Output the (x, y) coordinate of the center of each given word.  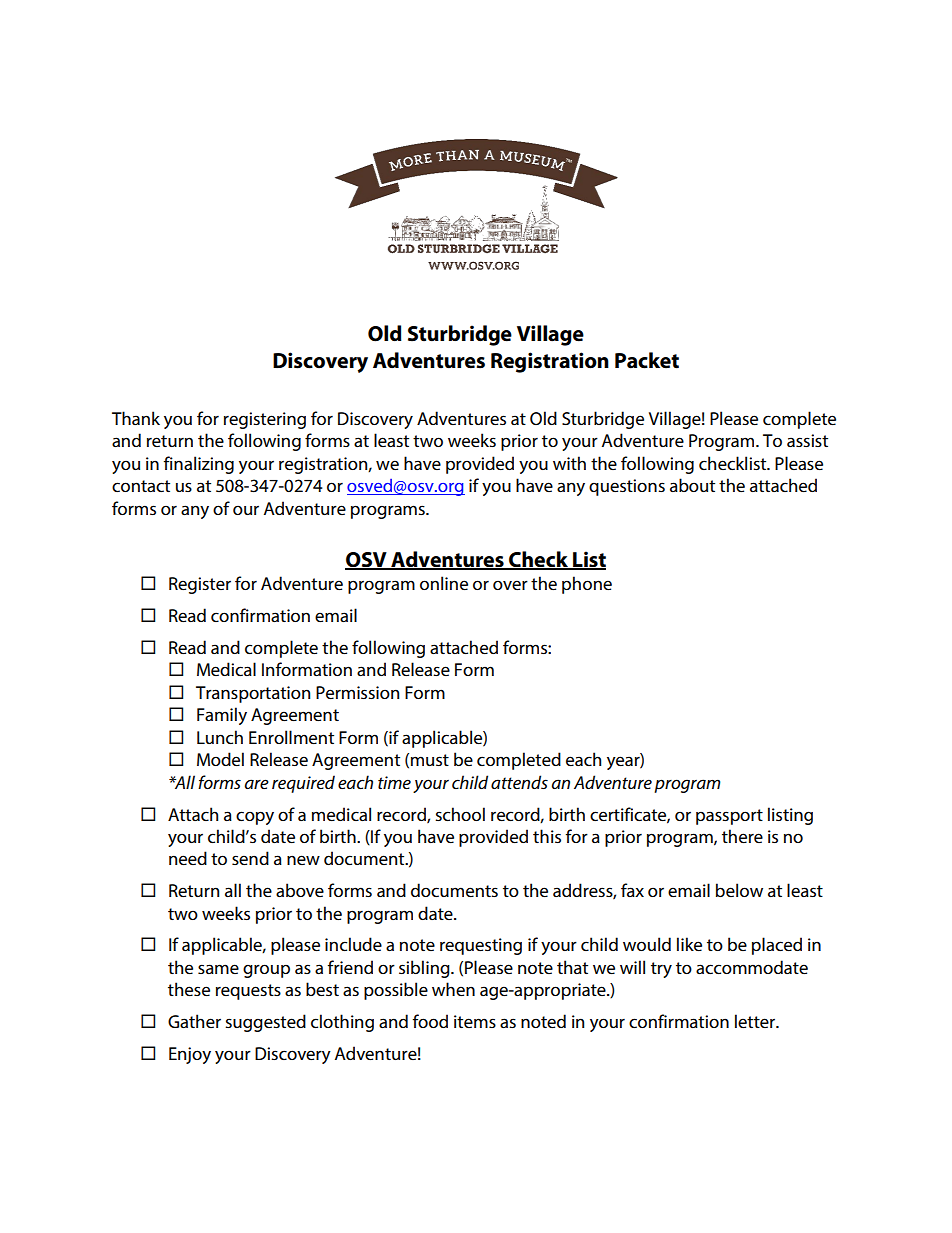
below (739, 890)
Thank (136, 418)
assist (807, 440)
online (444, 583)
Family (222, 716)
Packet (647, 360)
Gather (194, 1021)
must (430, 760)
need (188, 858)
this (547, 836)
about (692, 485)
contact (141, 486)
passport (729, 817)
